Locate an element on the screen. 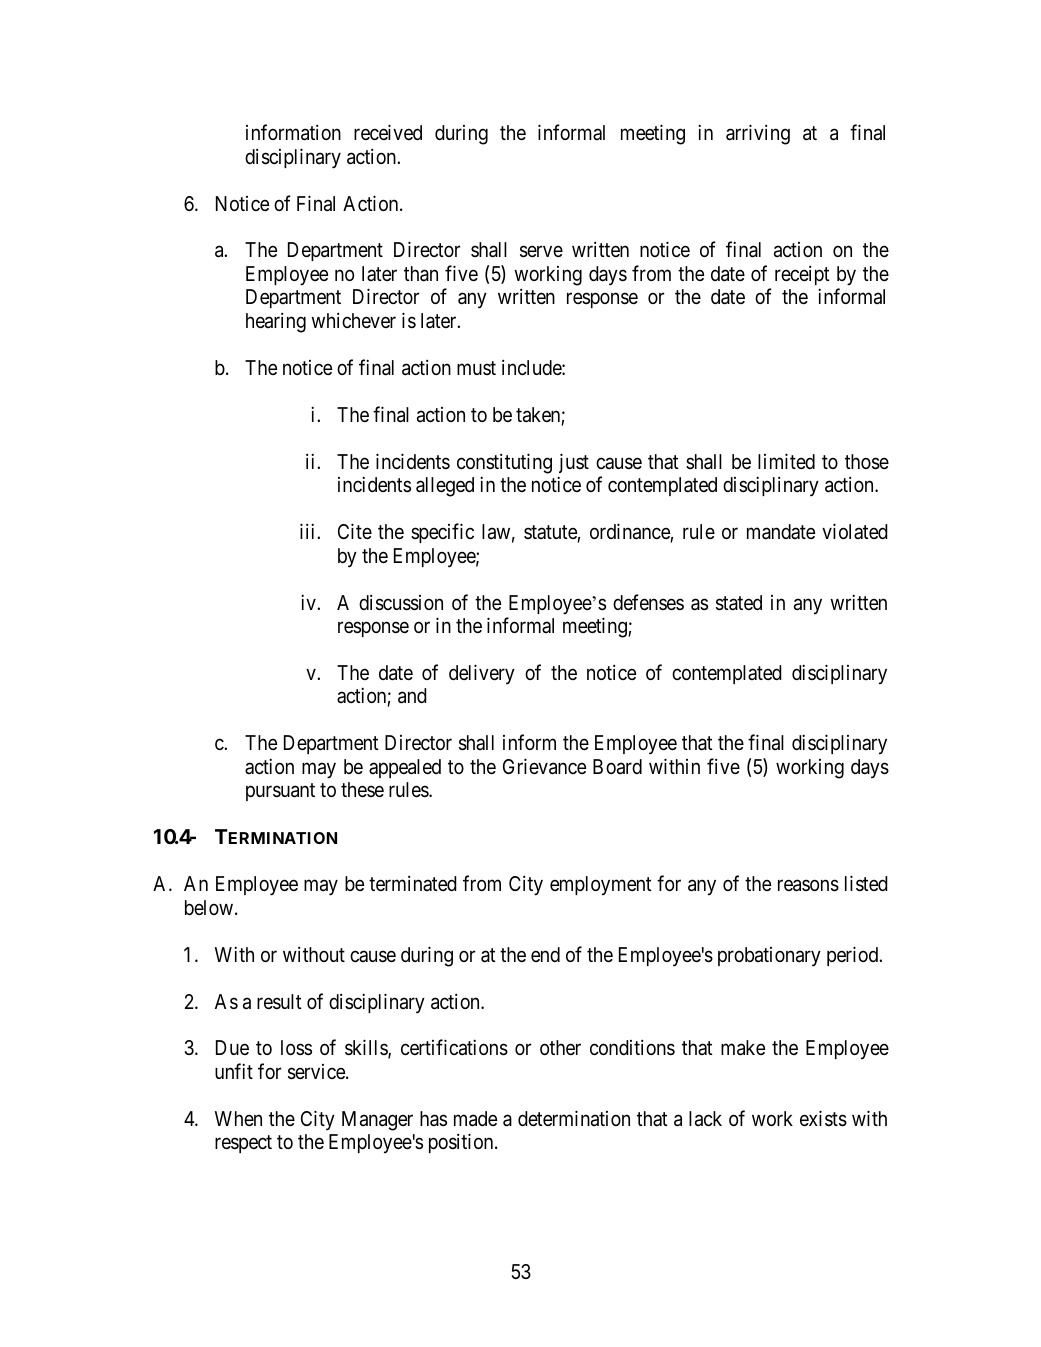  made is located at coordinates (475, 1119).
